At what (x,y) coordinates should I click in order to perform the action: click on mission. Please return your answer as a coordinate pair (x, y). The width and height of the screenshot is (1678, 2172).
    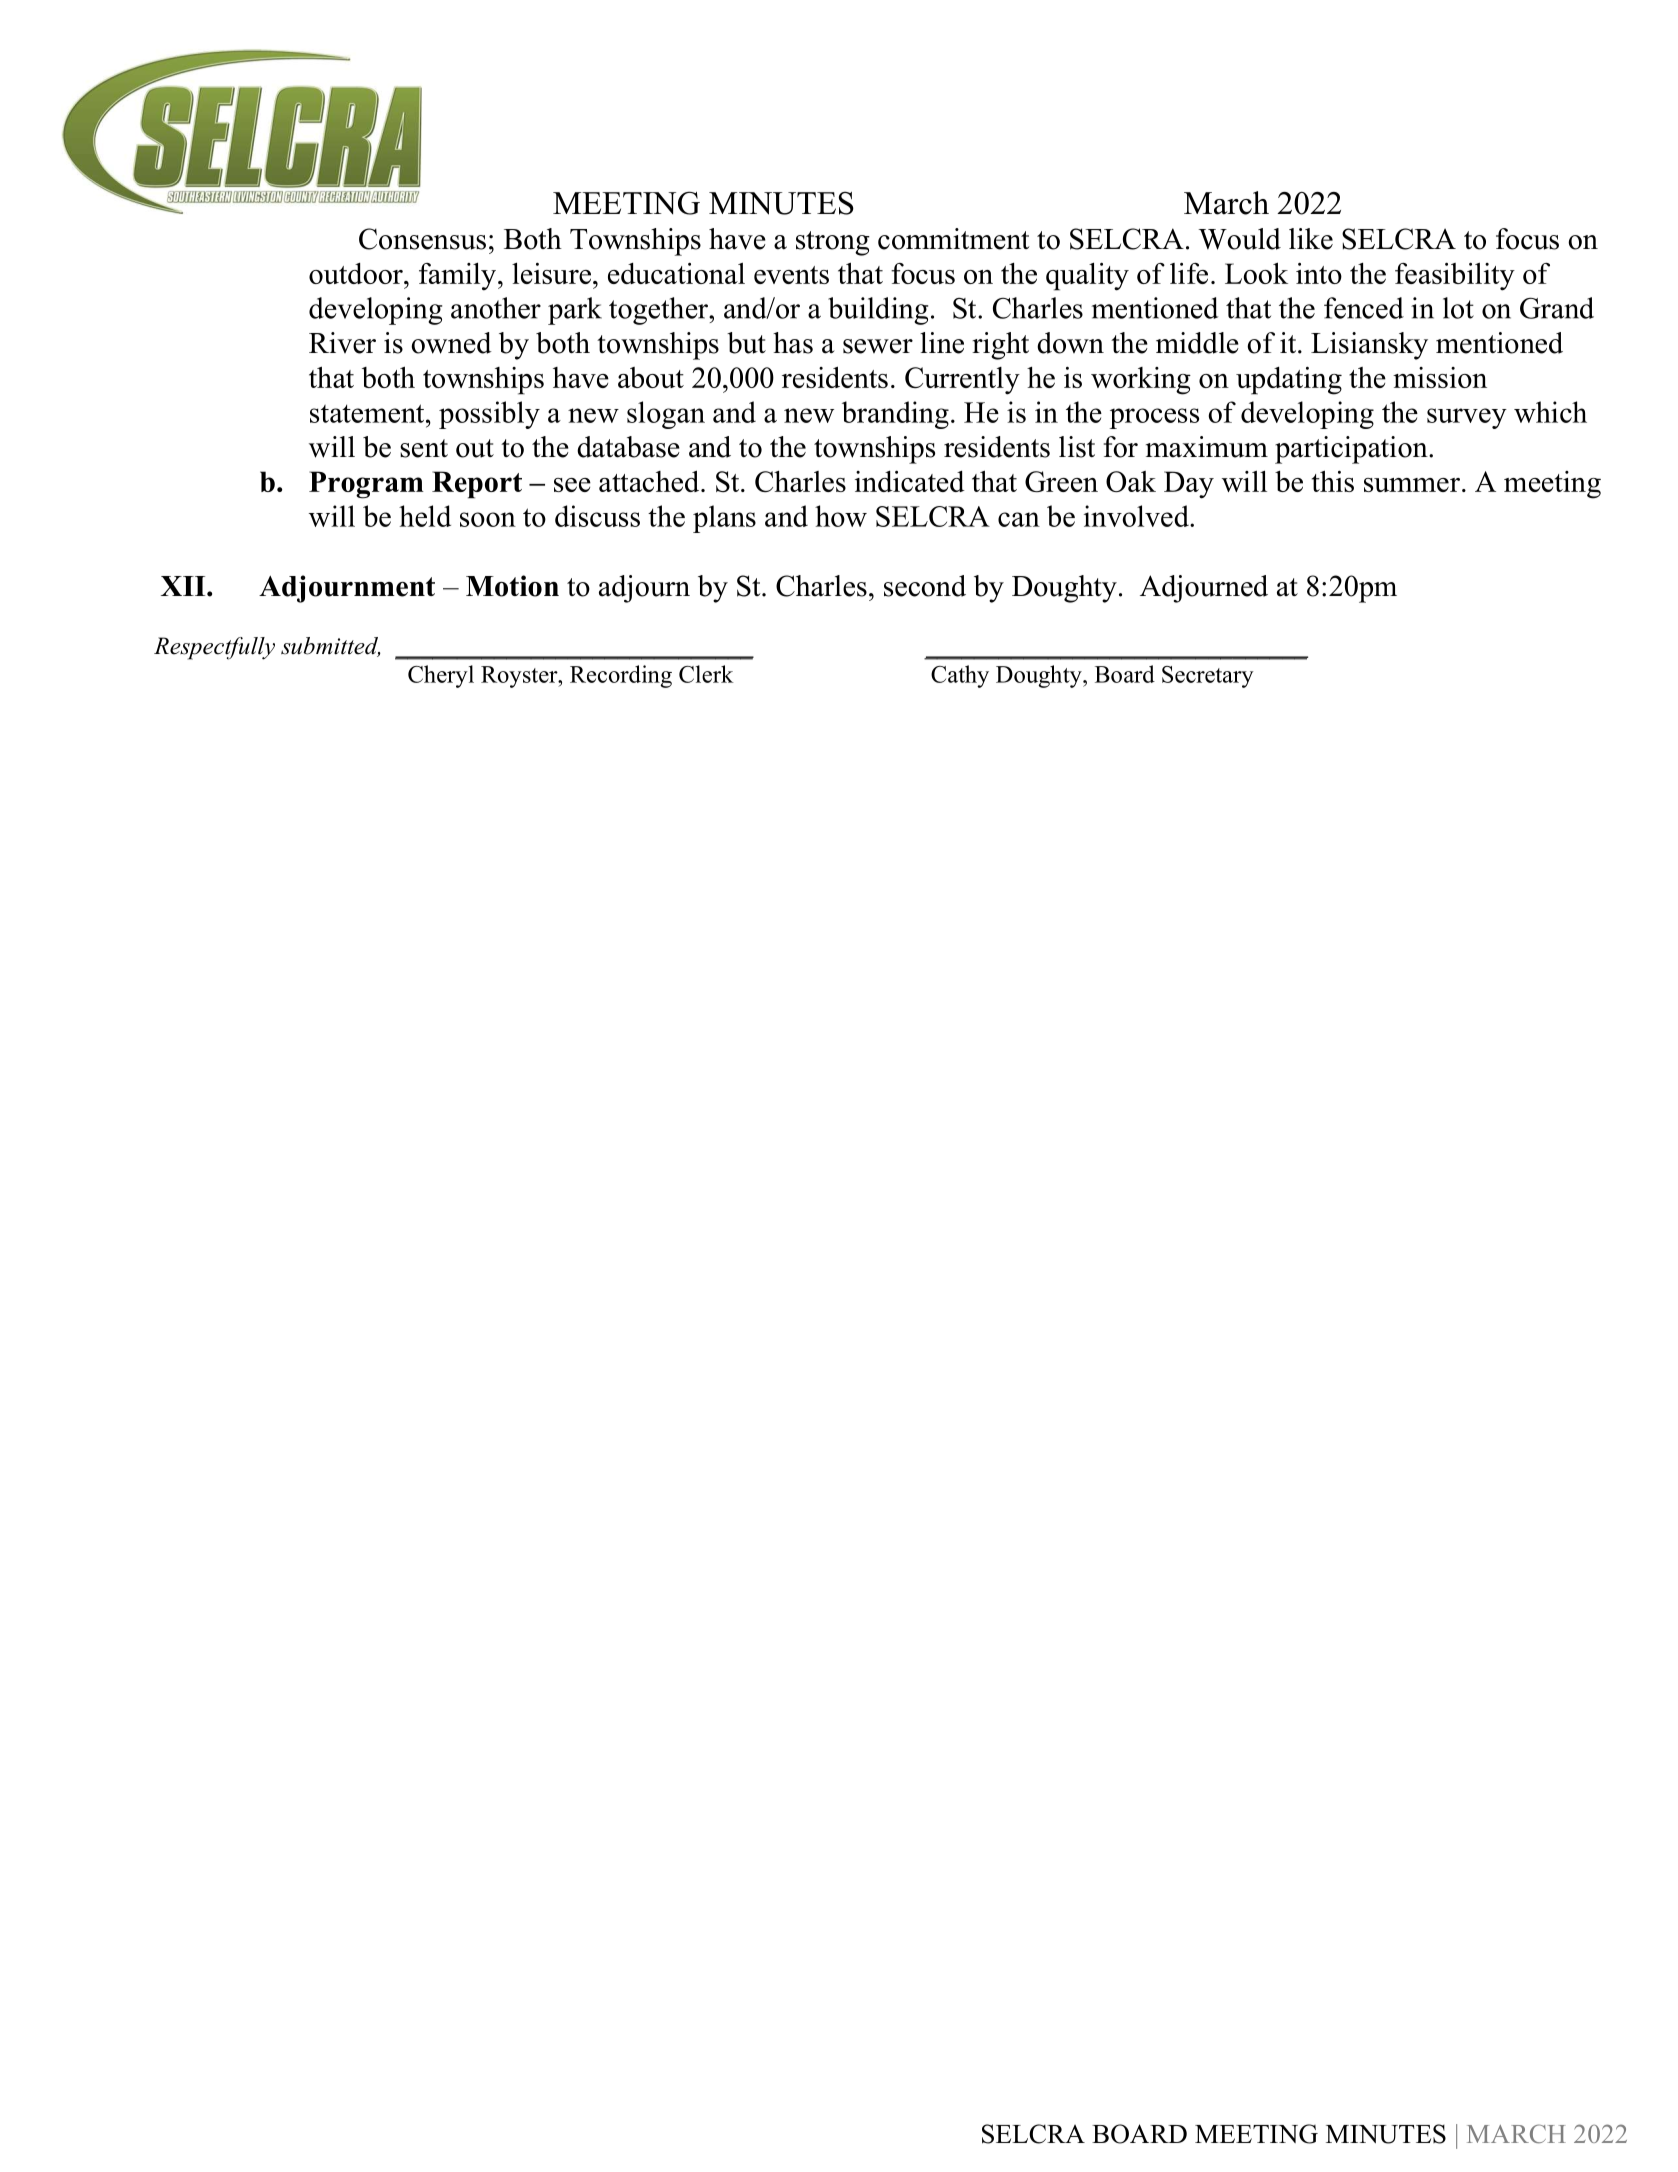
    Looking at the image, I should click on (1440, 377).
